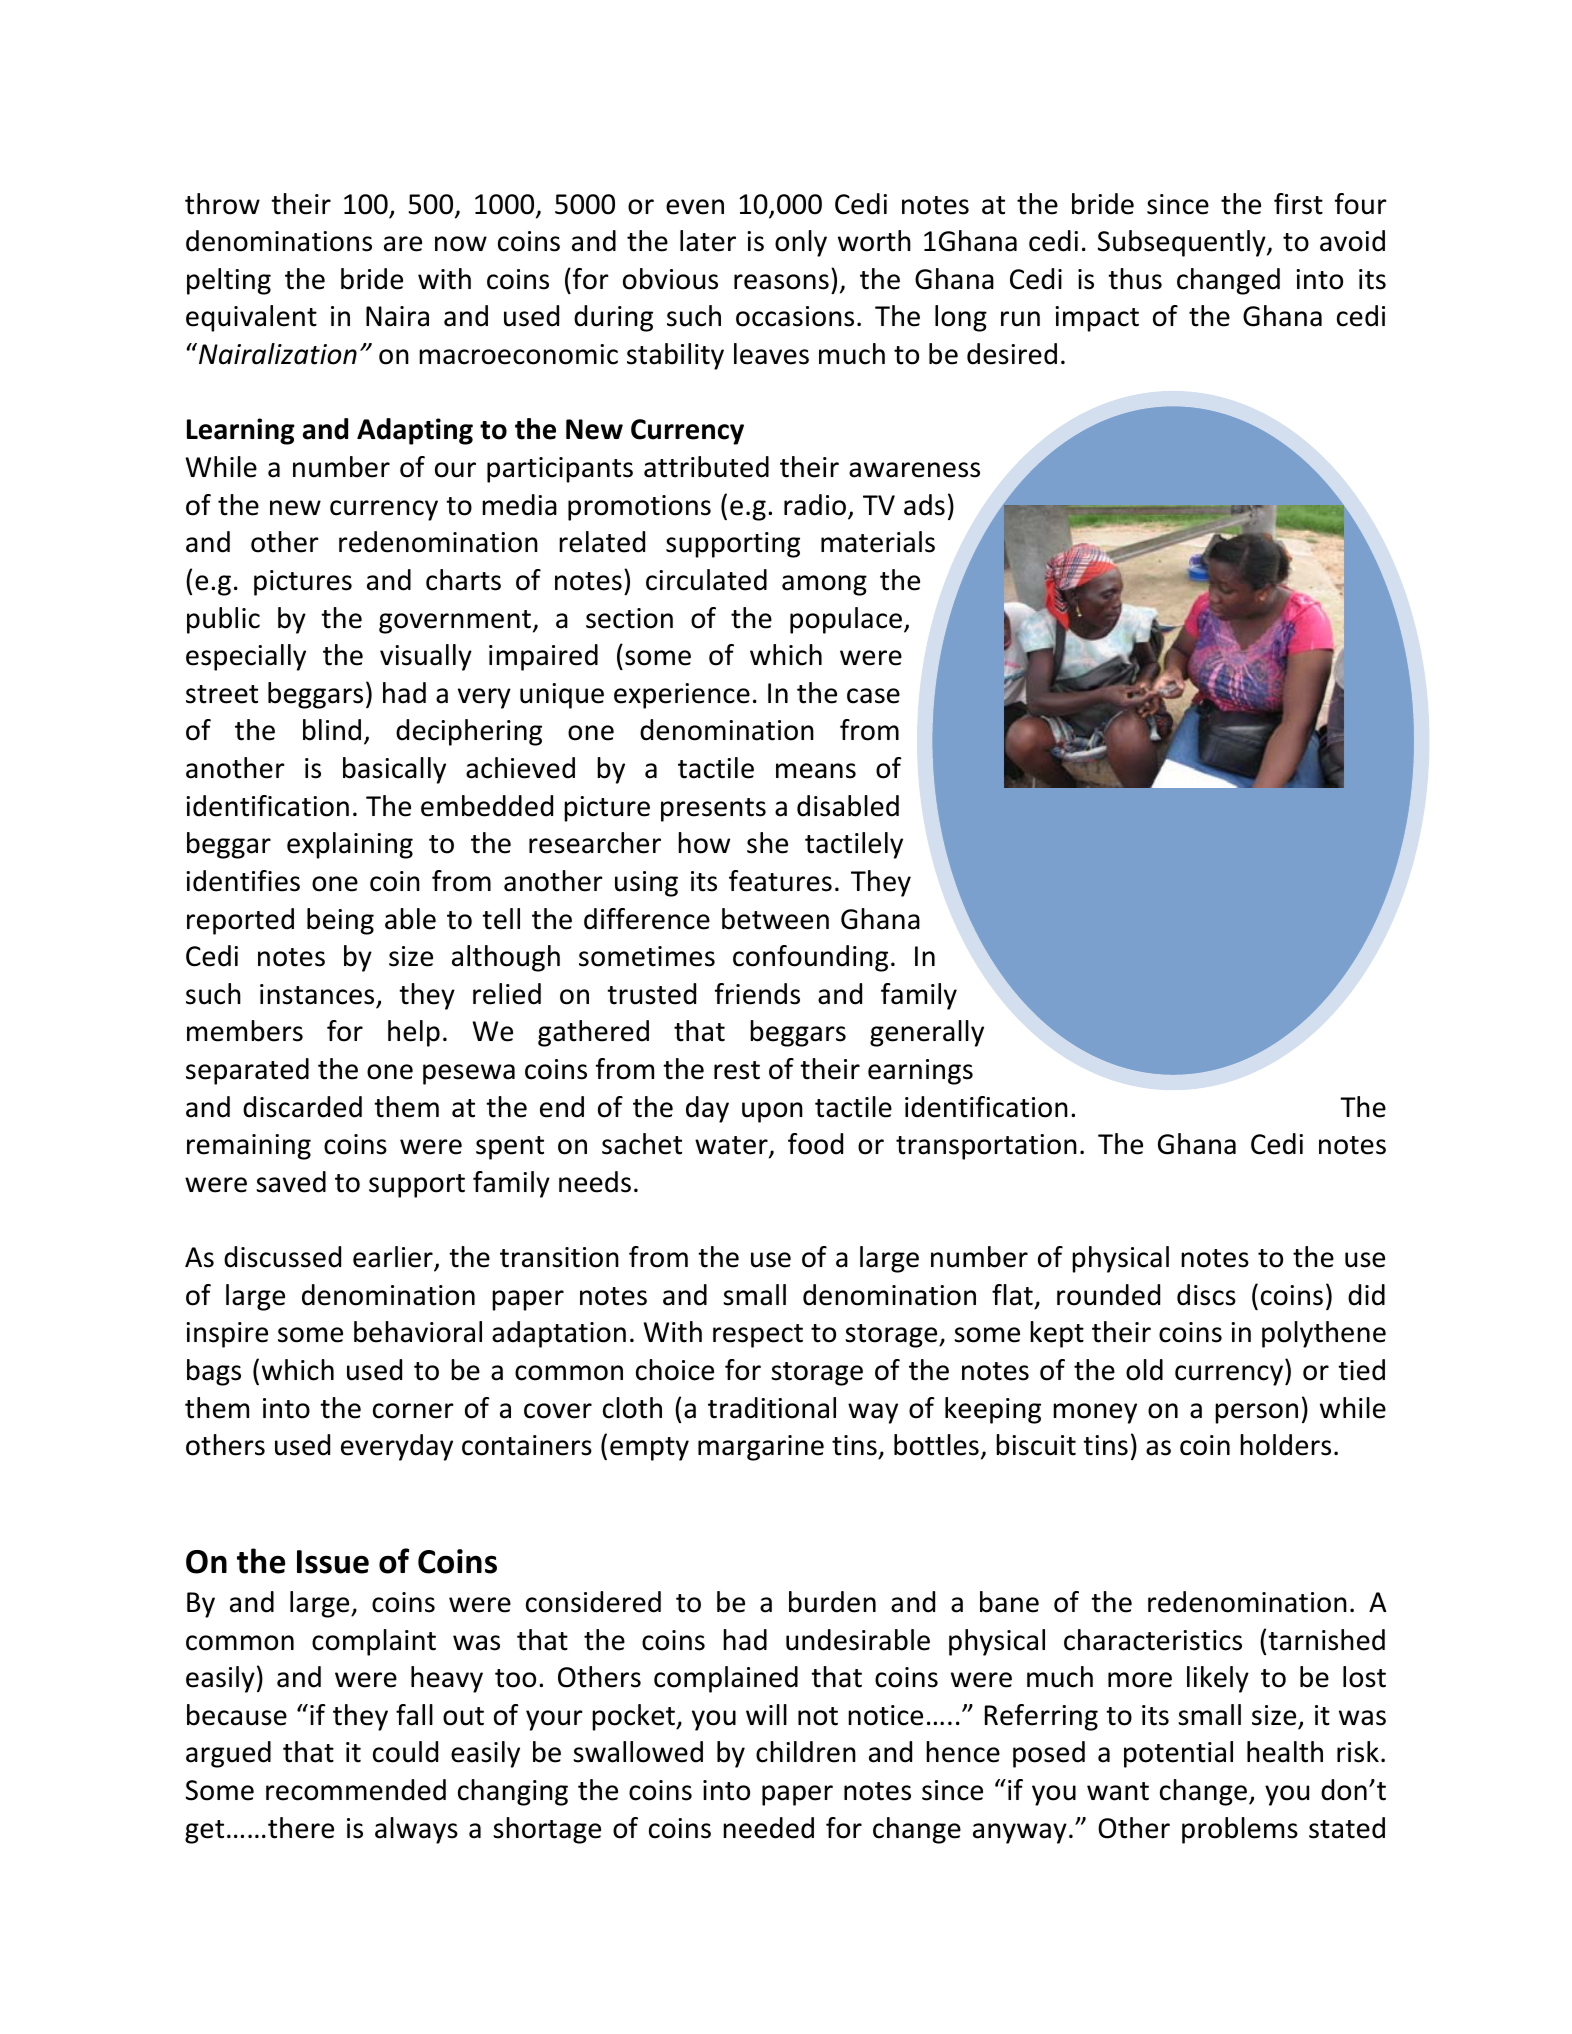  What do you see at coordinates (461, 244) in the page?
I see `now` at bounding box center [461, 244].
